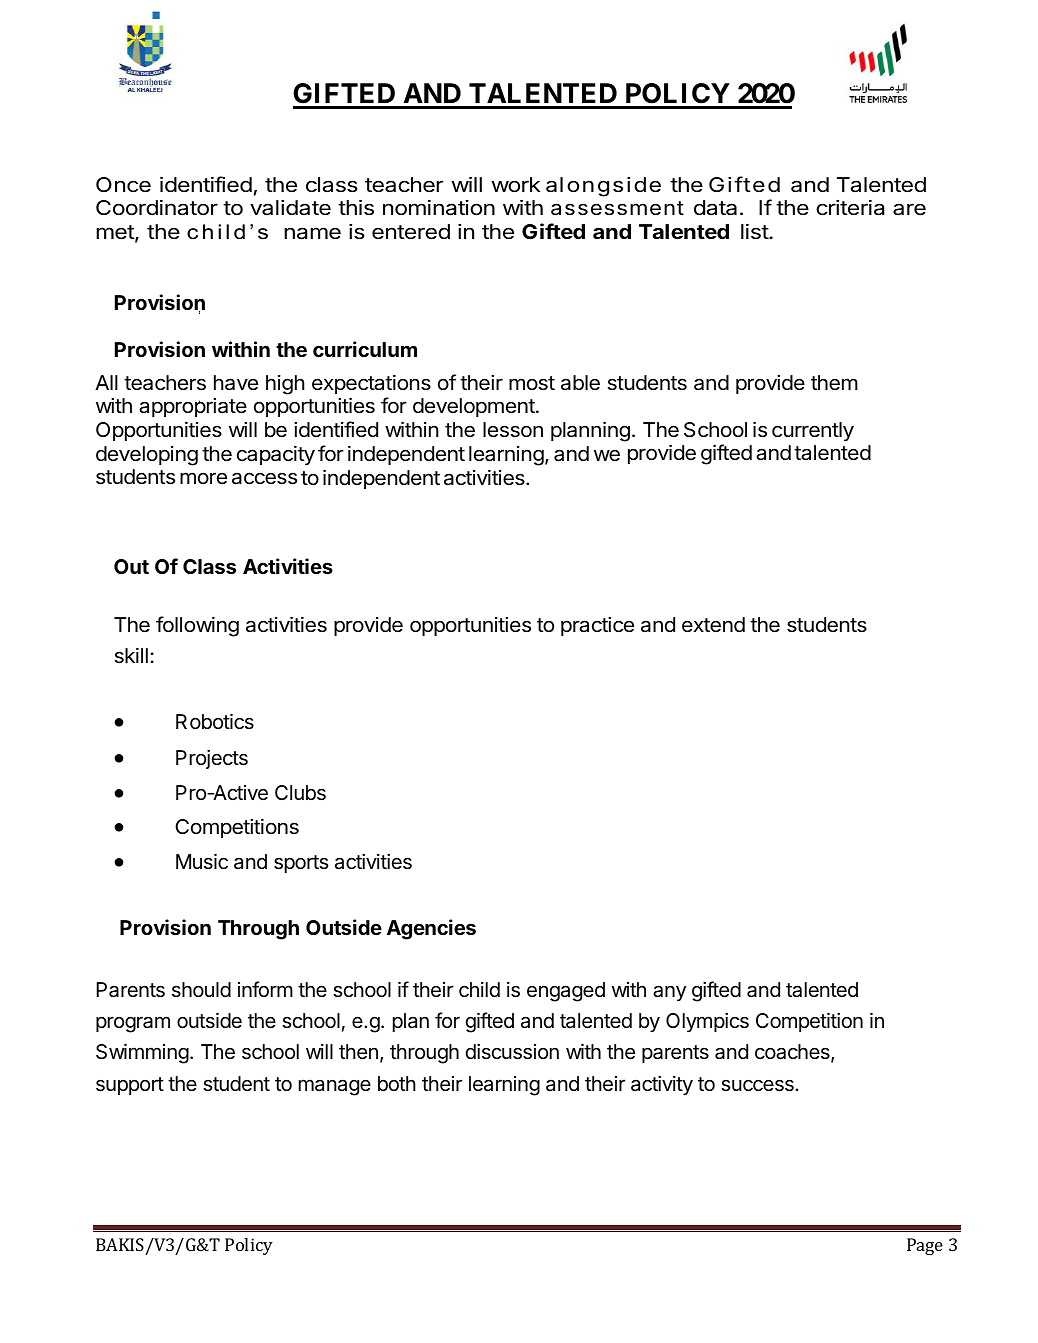 The width and height of the screenshot is (1038, 1343). I want to click on Coordinator, so click(157, 207).
